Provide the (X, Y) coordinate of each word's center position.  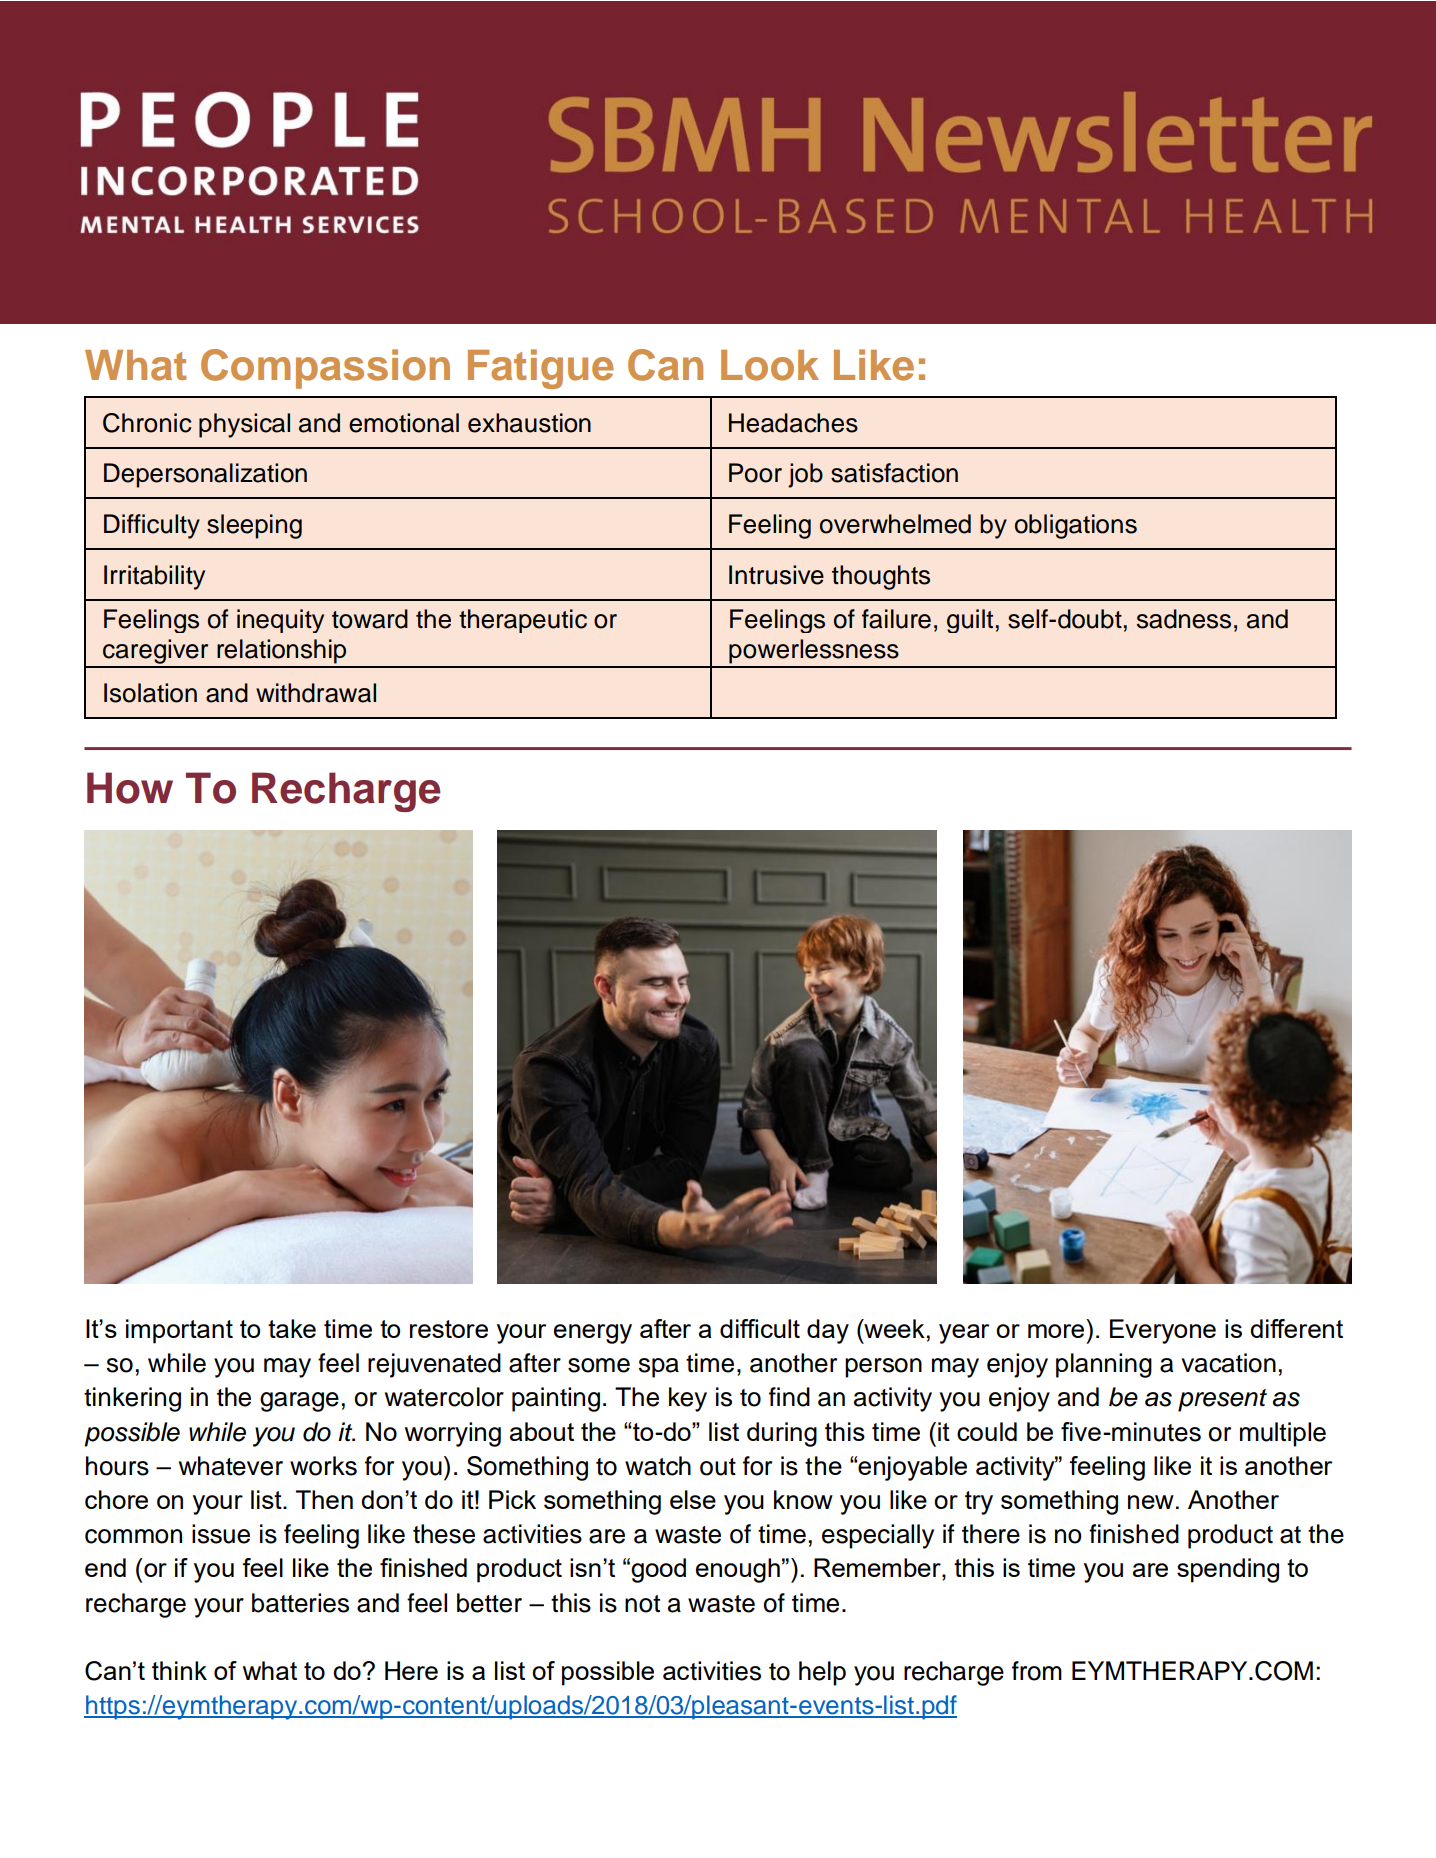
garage (299, 1402)
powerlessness (814, 651)
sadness (1184, 619)
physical (244, 425)
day (828, 1331)
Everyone (1163, 1331)
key (688, 1399)
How (130, 788)
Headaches (793, 423)
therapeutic (523, 621)
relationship (281, 651)
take (292, 1328)
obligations (1076, 526)
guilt (970, 621)
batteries (300, 1603)
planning (1104, 1365)
